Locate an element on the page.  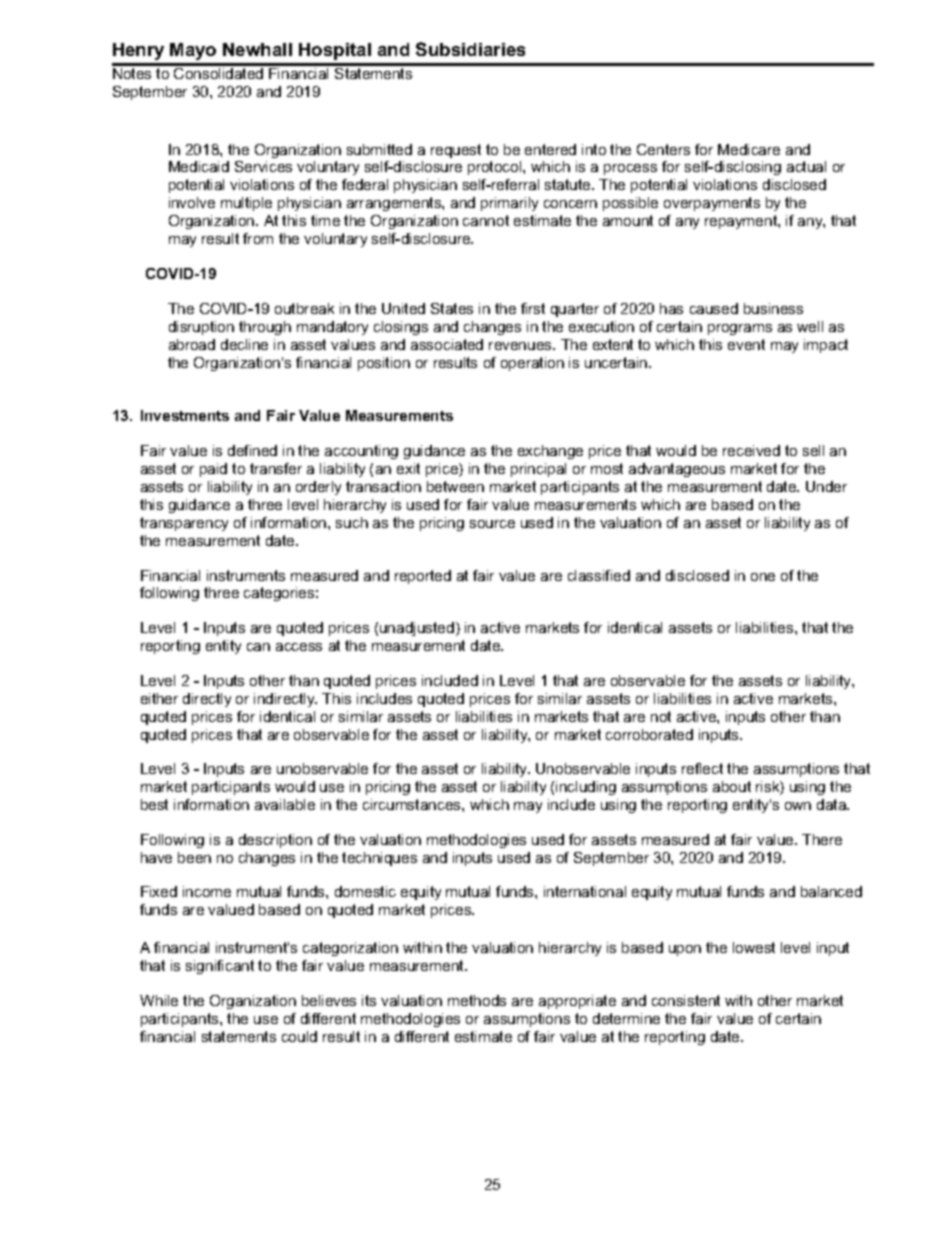
methods is located at coordinates (477, 1000).
